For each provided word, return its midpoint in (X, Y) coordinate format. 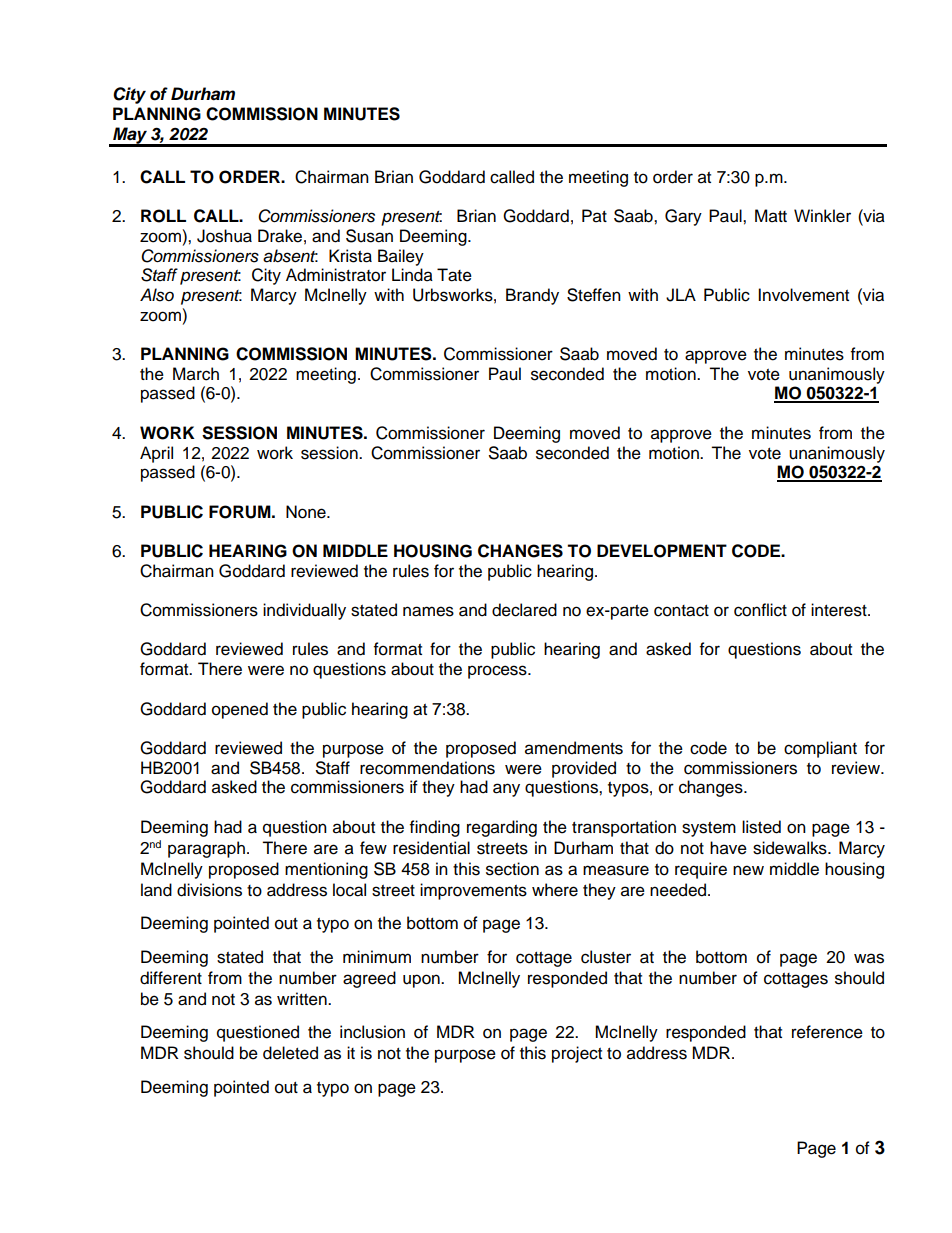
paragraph (206, 849)
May (130, 136)
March (196, 374)
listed (761, 827)
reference (827, 1032)
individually (304, 611)
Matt (771, 216)
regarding (502, 828)
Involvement (803, 295)
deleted (290, 1053)
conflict (760, 610)
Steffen (594, 295)
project (577, 1054)
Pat (594, 216)
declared (524, 610)
